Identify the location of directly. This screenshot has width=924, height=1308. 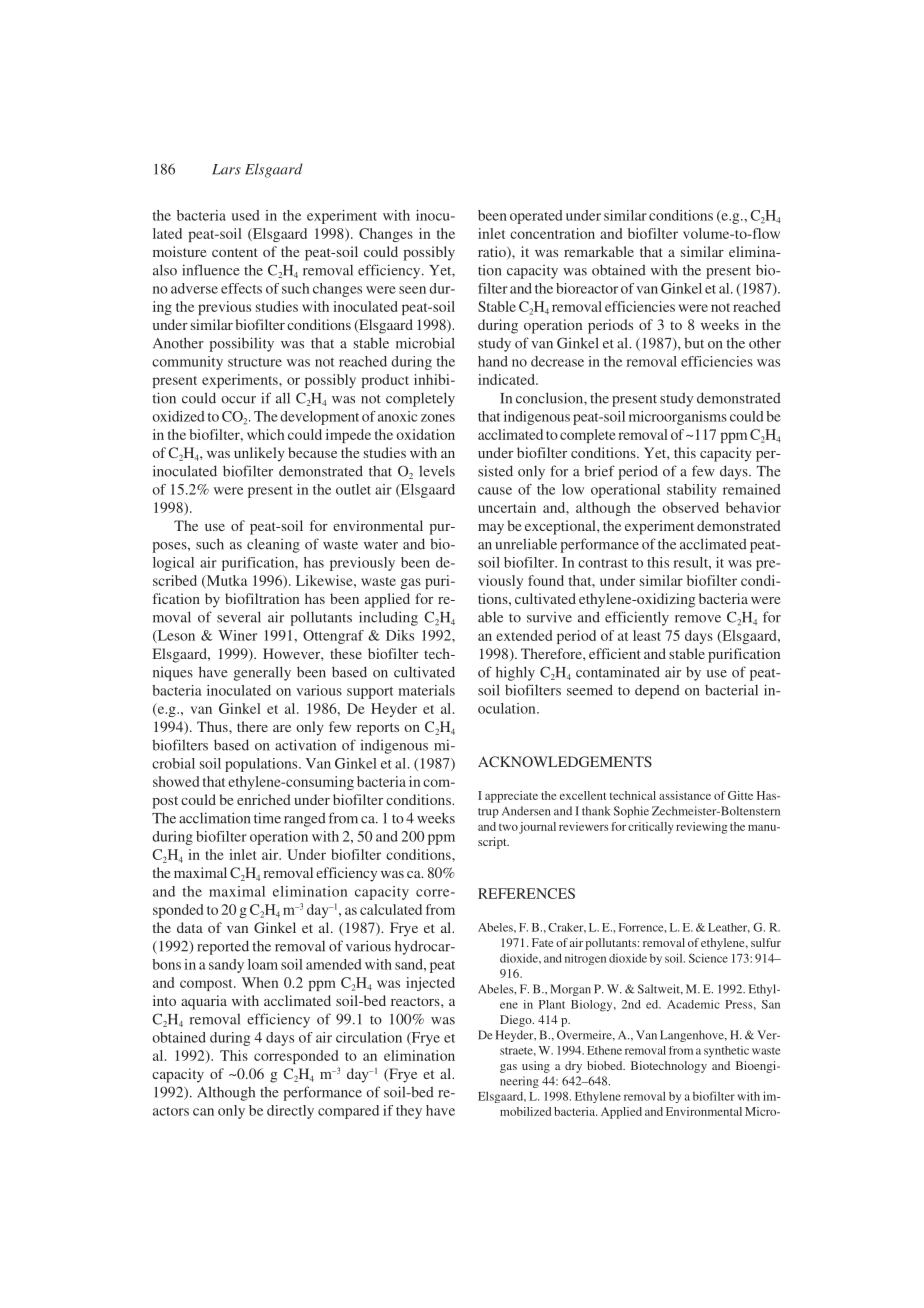
(290, 1112).
